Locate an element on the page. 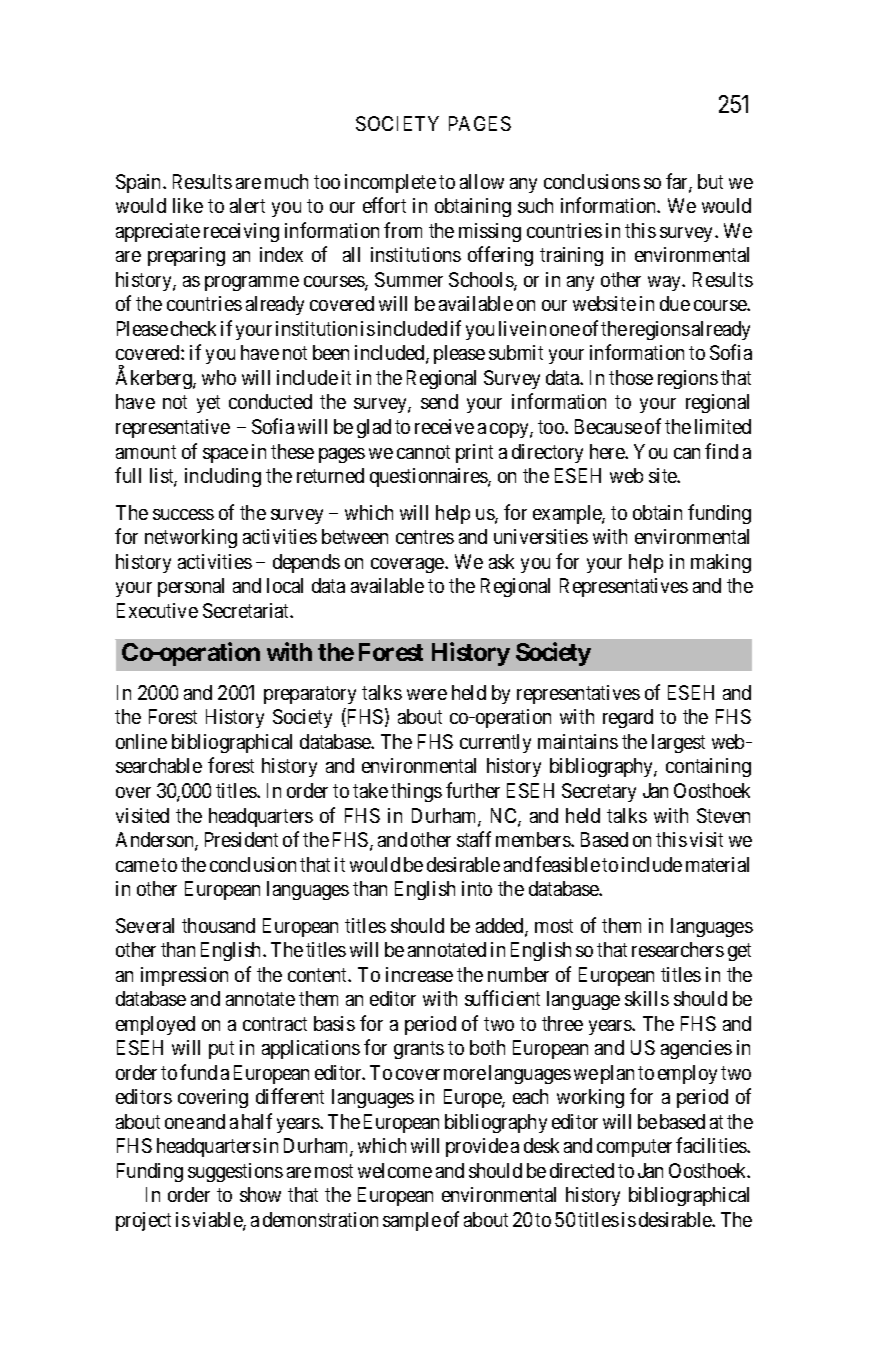  personal is located at coordinates (191, 587).
